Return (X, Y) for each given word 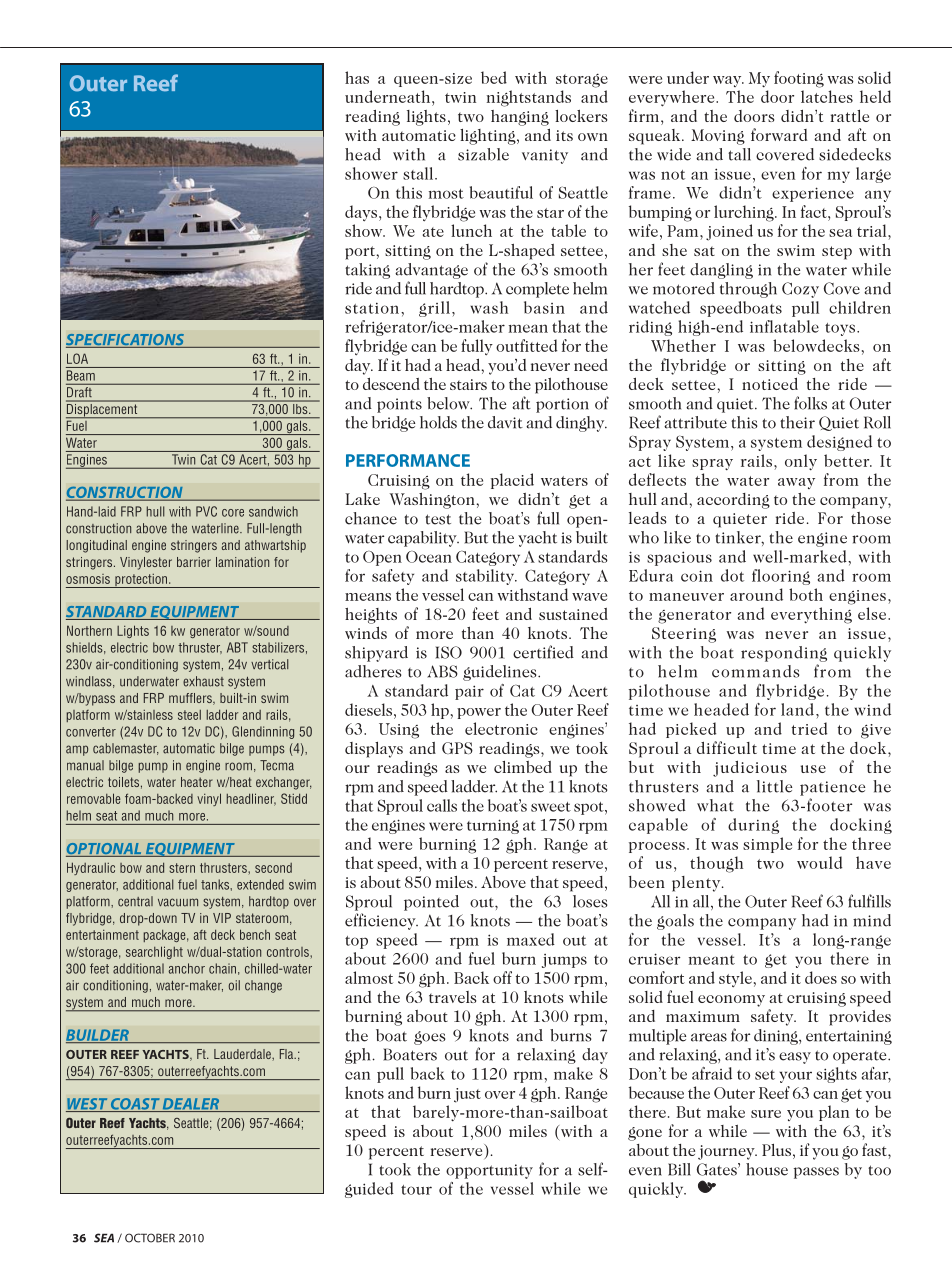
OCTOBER (150, 1238)
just (467, 1095)
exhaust (203, 681)
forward (779, 134)
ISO (449, 652)
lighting (489, 137)
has (357, 77)
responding (784, 654)
